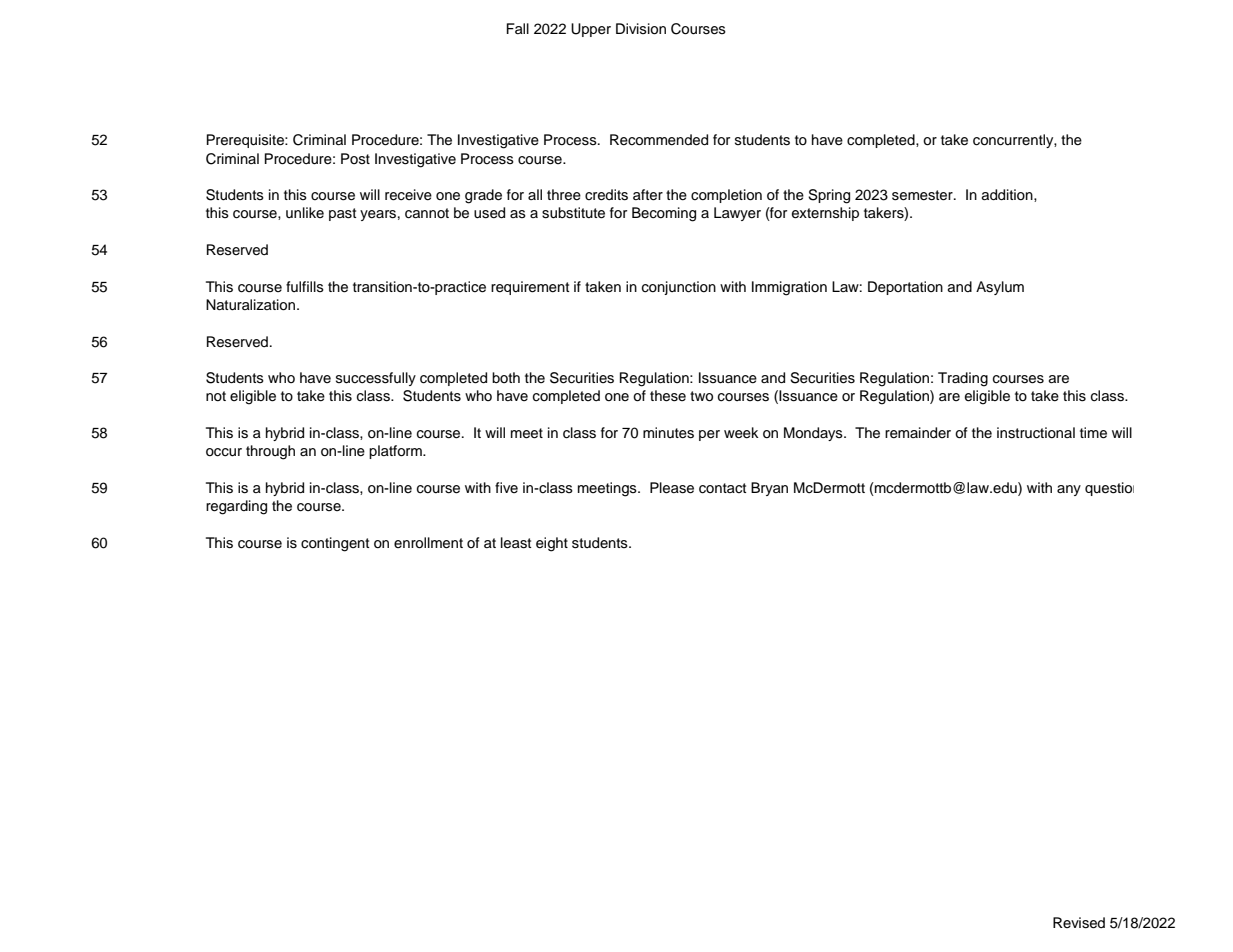 This document has width=1233, height=952. Describe the element at coordinates (518, 28) in the document. I see `Fall` at that location.
